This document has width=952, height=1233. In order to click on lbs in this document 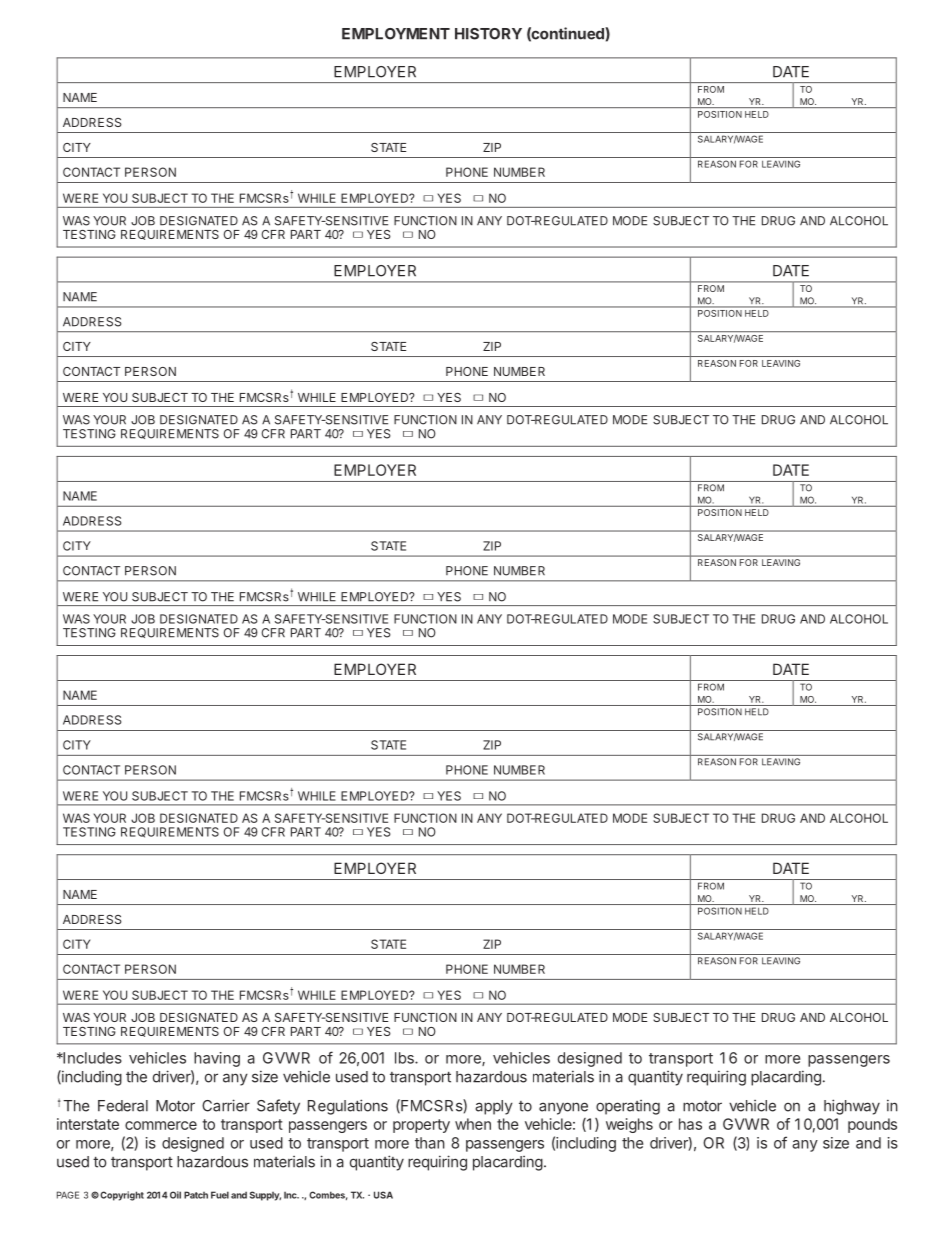, I will do `click(405, 1058)`.
